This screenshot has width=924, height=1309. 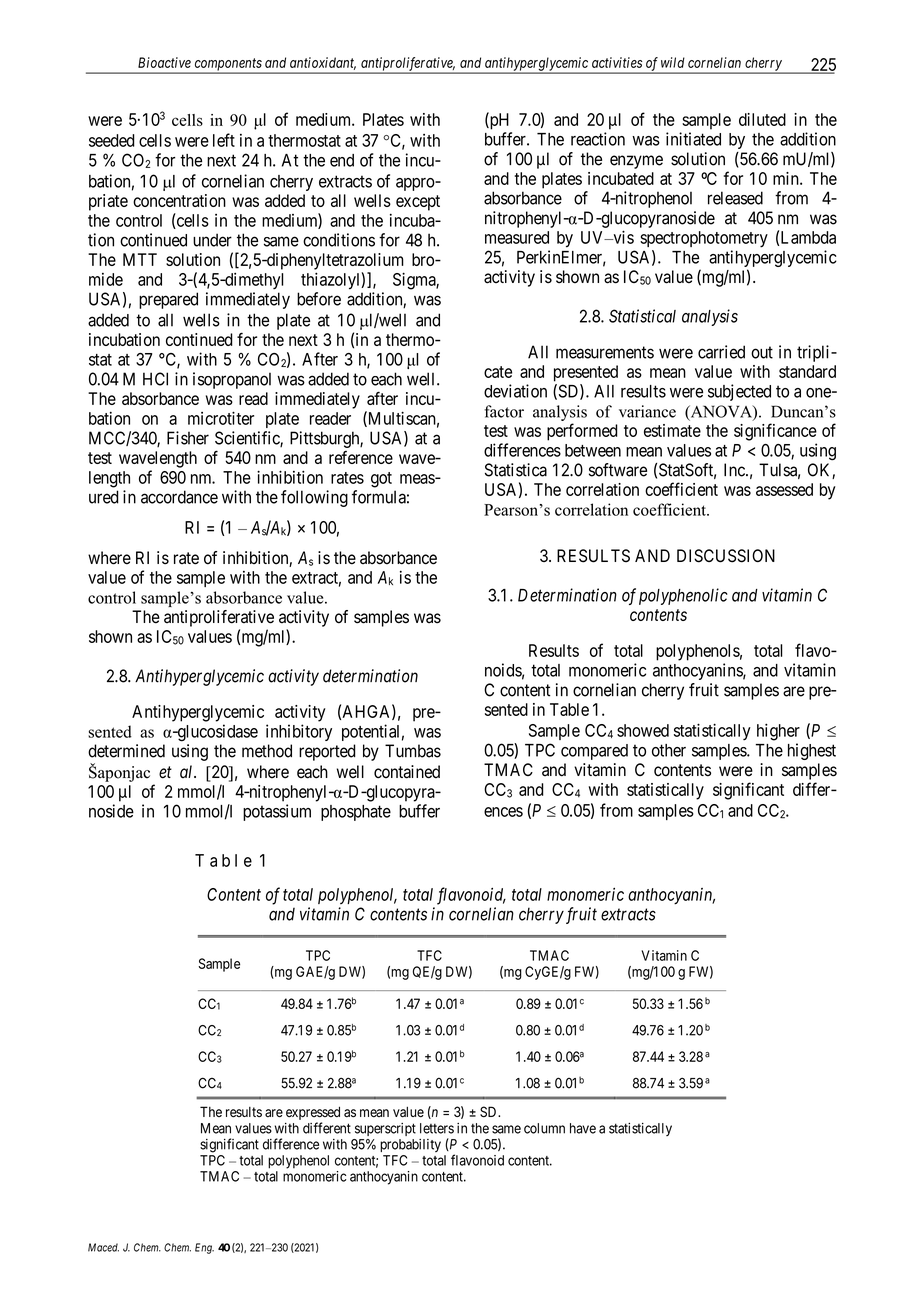 What do you see at coordinates (778, 732) in the screenshot?
I see `higher` at bounding box center [778, 732].
